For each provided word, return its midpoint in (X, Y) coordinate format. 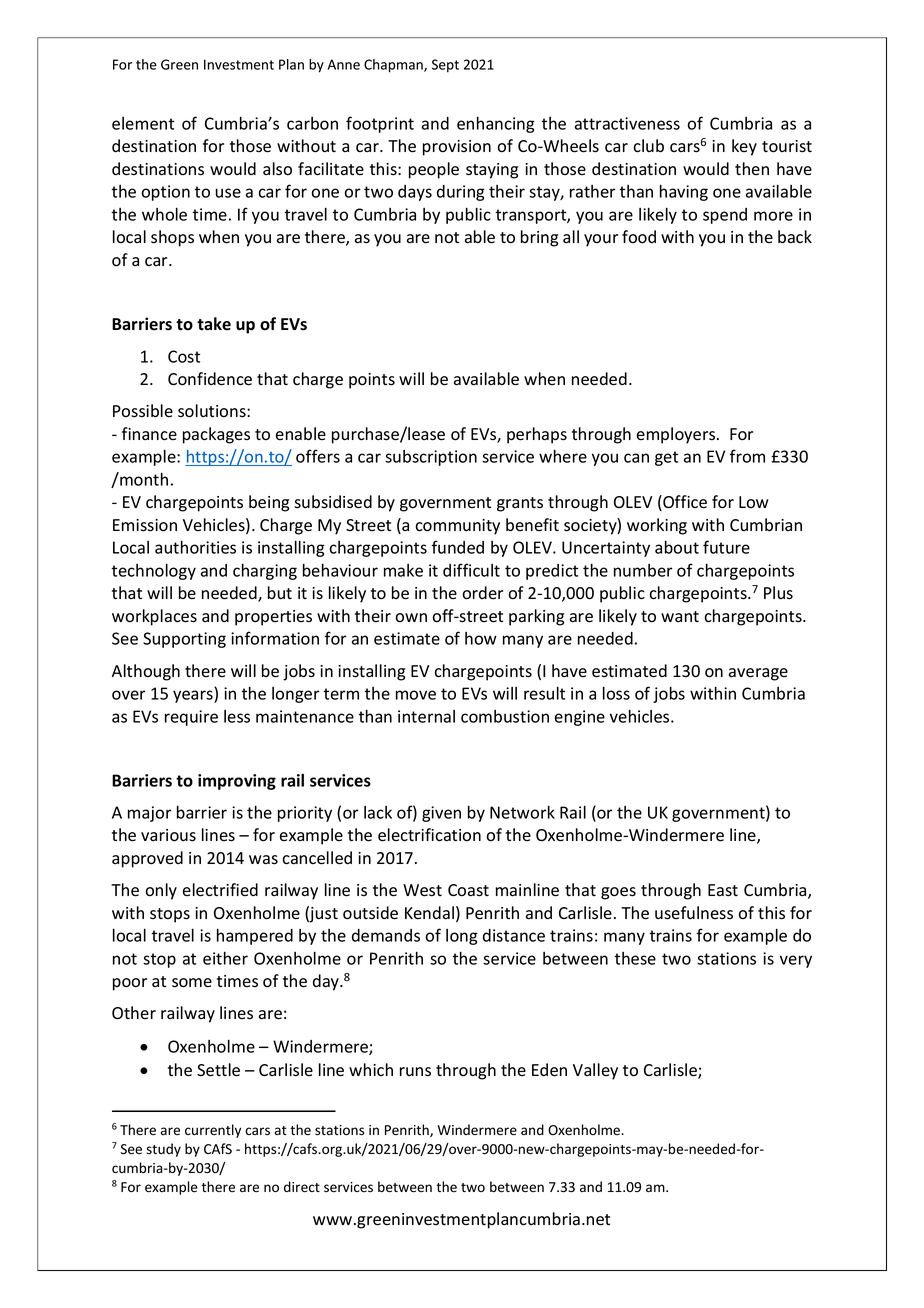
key (744, 147)
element (143, 123)
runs (415, 1072)
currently (213, 1131)
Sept (445, 66)
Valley (595, 1071)
